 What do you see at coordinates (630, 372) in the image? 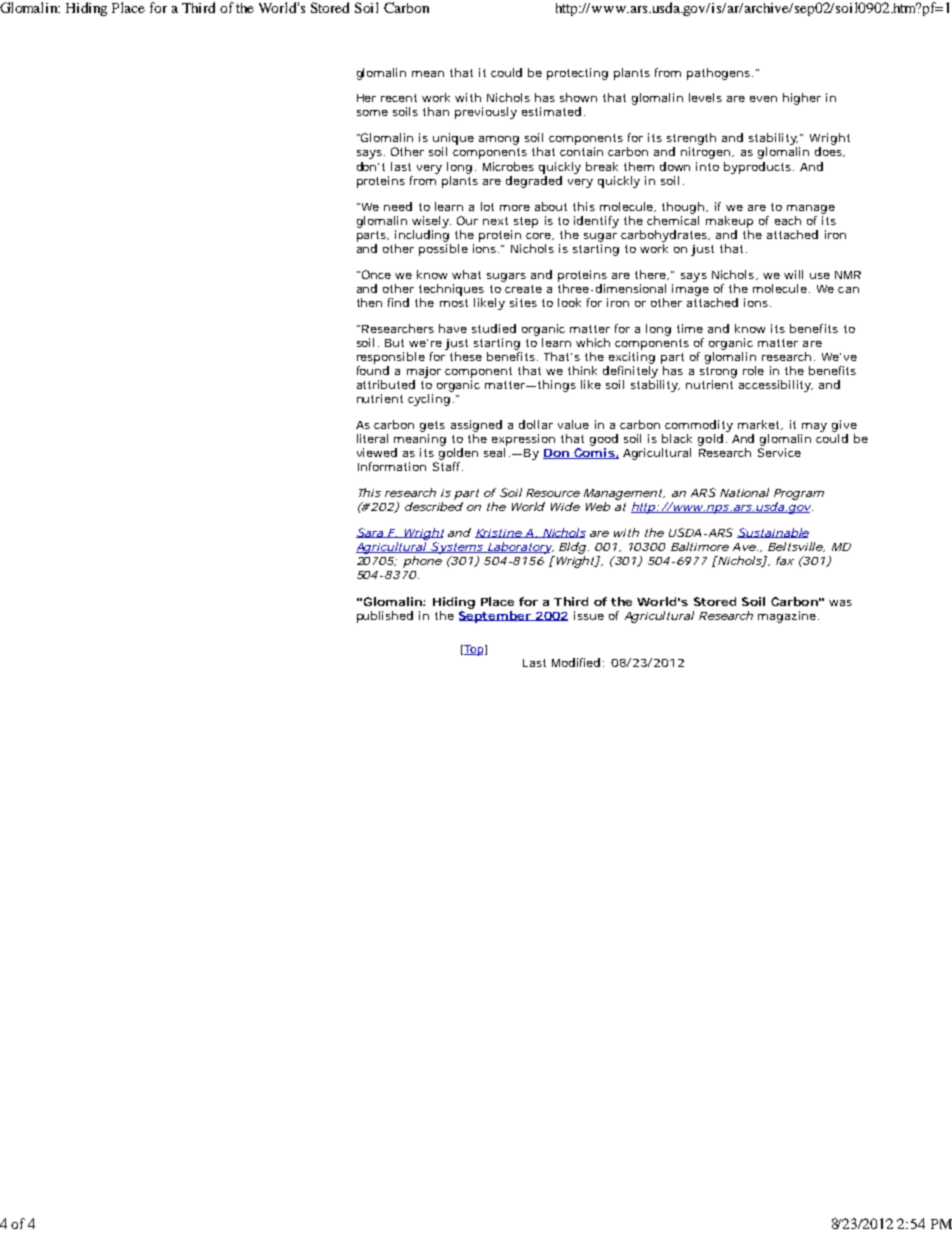
I see `definitely` at bounding box center [630, 372].
